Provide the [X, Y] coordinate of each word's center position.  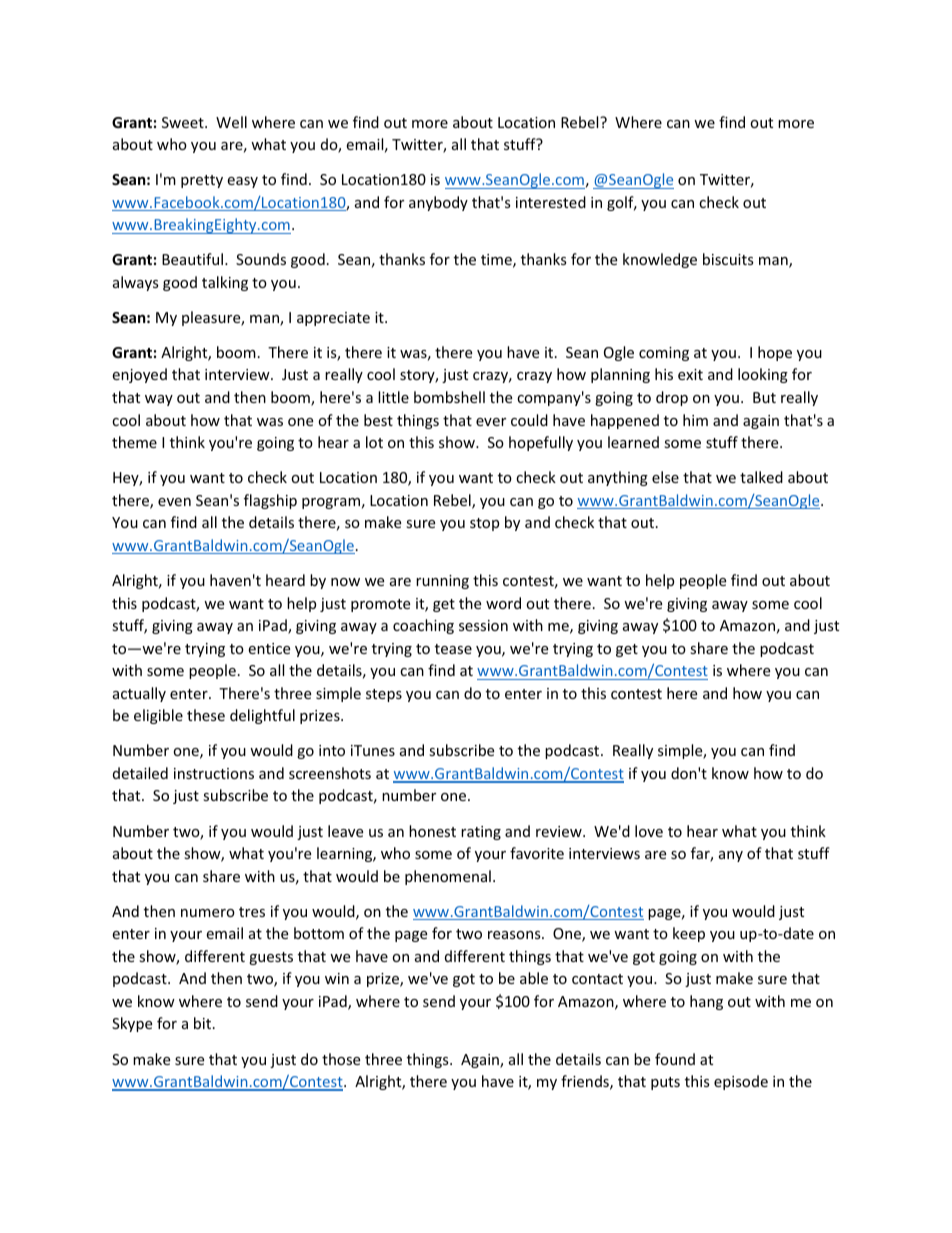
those [341, 1059]
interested [551, 202]
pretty [202, 181]
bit [204, 1023]
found [675, 1059]
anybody [438, 203]
